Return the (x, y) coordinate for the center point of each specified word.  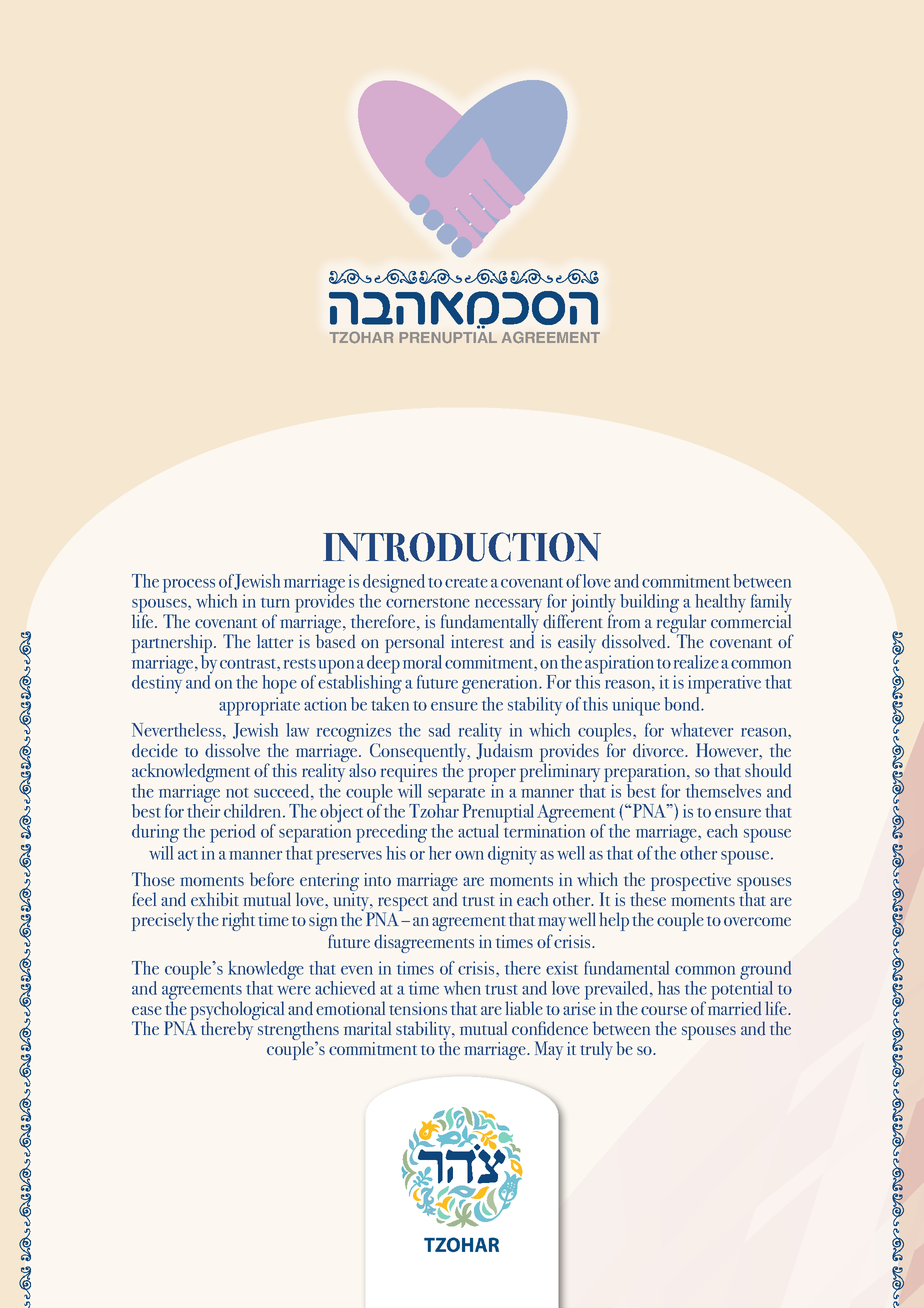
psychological (237, 1012)
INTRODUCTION (462, 547)
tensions (418, 1008)
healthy (720, 603)
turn (275, 603)
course (664, 1010)
